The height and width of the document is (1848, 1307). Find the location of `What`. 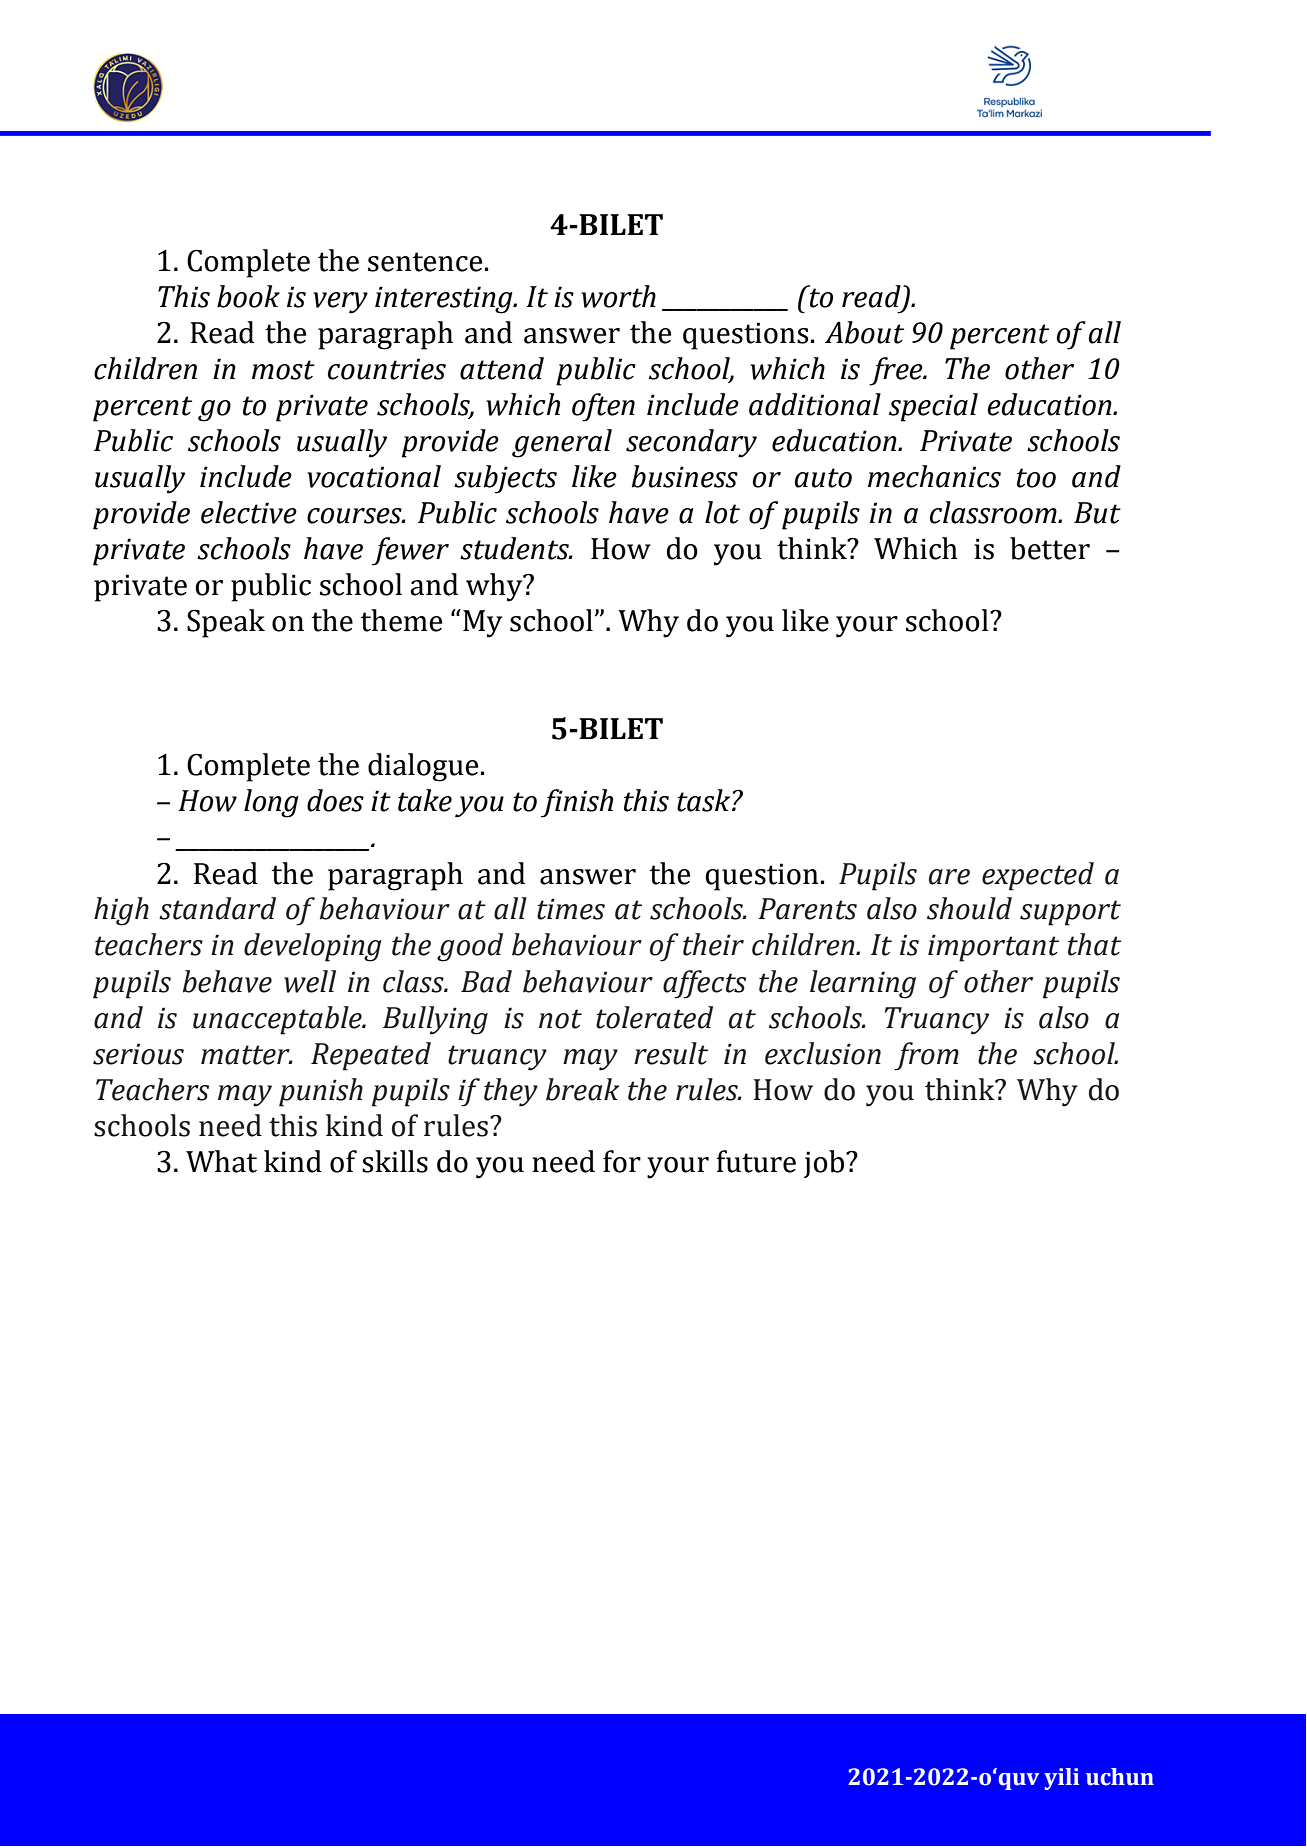

What is located at coordinates (221, 1161).
